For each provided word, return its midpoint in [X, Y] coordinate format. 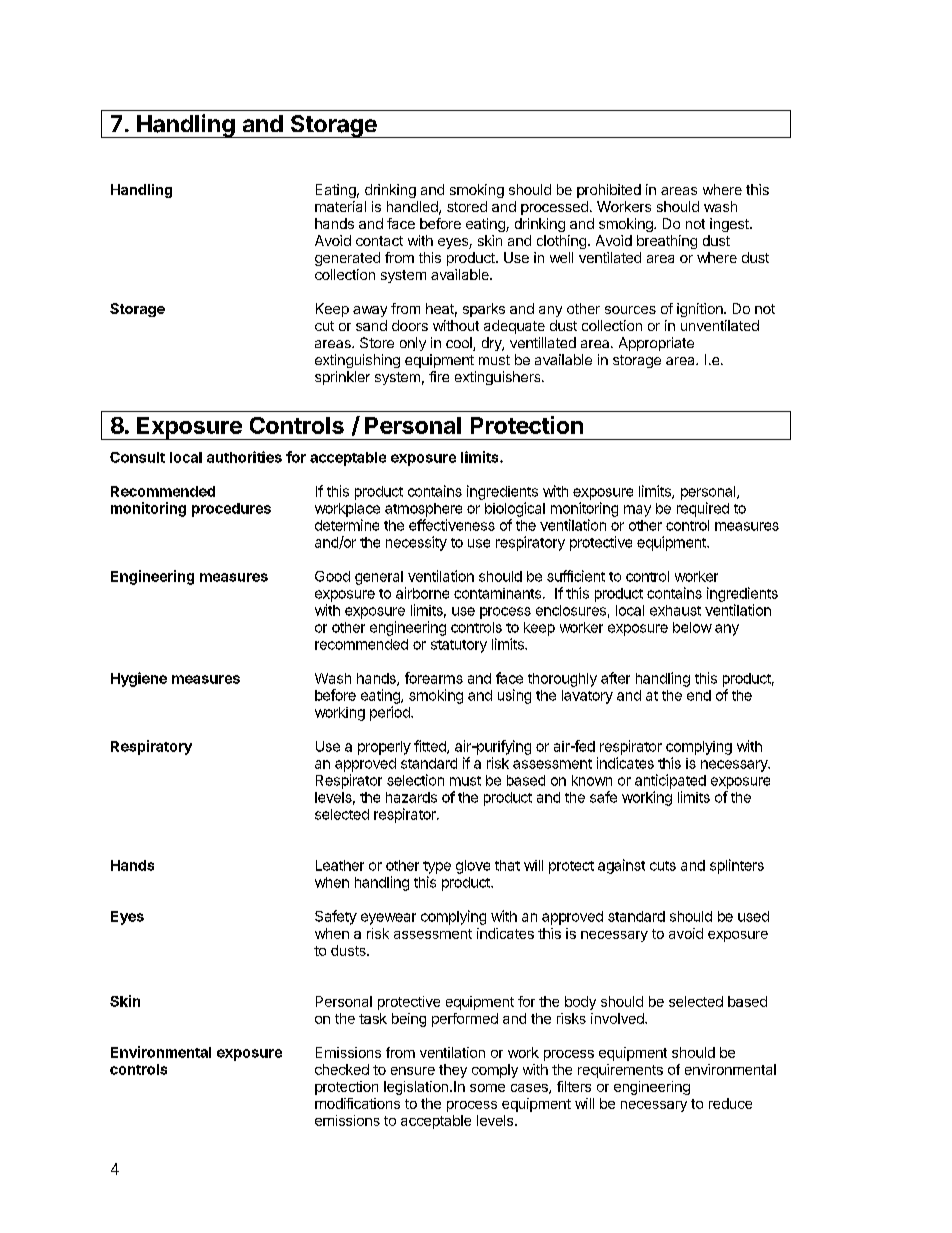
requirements [620, 1071]
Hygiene [139, 679]
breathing [667, 242]
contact [379, 241]
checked [342, 1069]
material [340, 206]
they [453, 1071]
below [692, 627]
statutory [459, 646]
